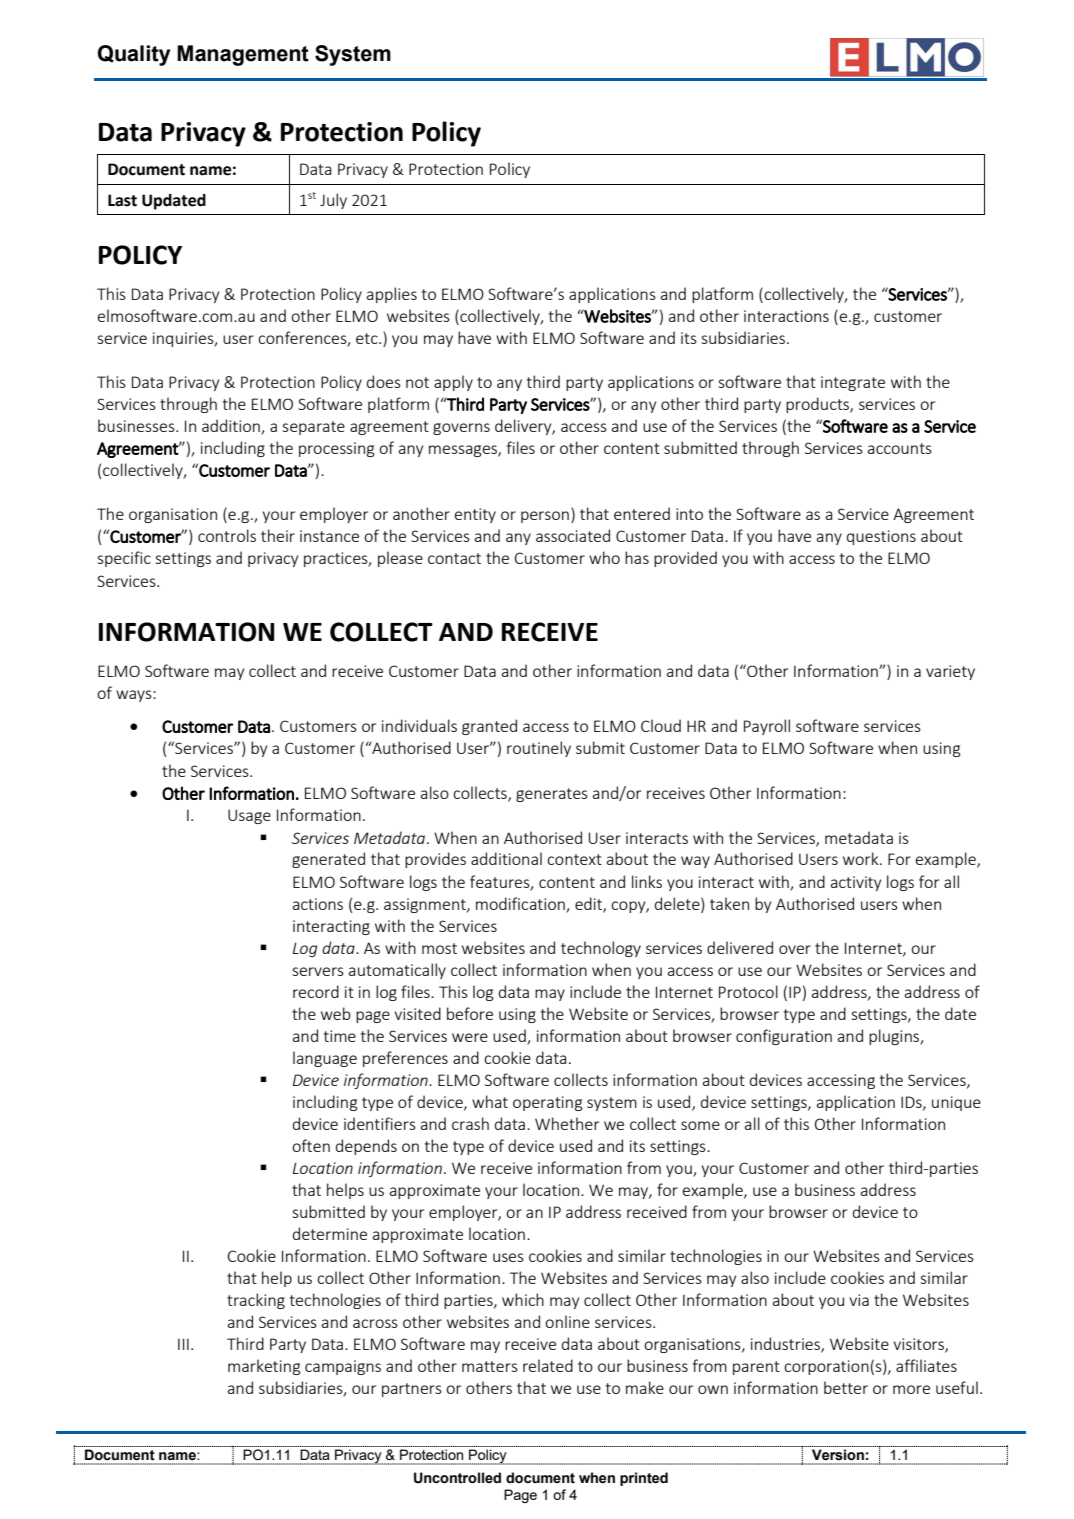  What do you see at coordinates (333, 201) in the screenshot?
I see `July` at bounding box center [333, 201].
